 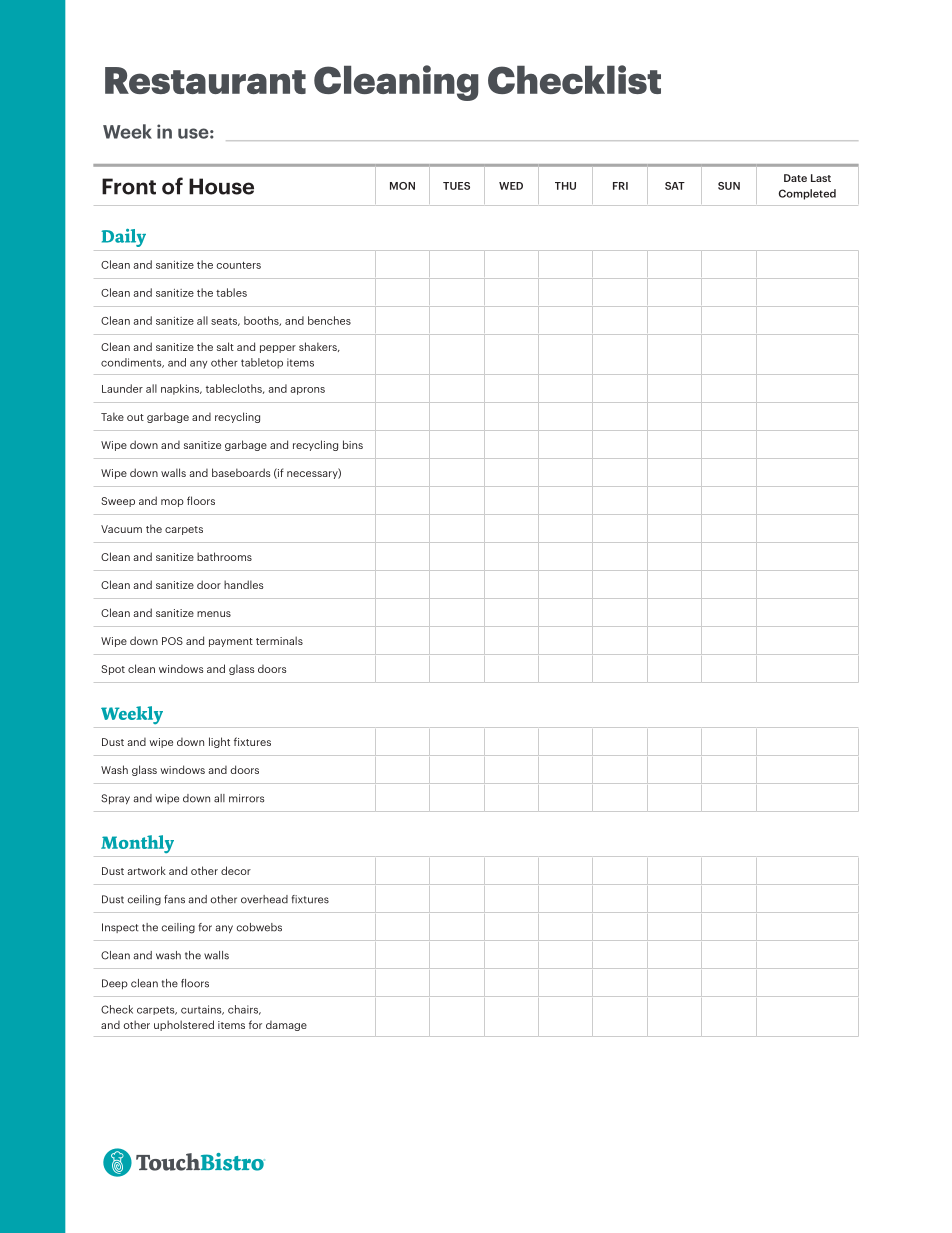 What do you see at coordinates (729, 186) in the screenshot?
I see `SUN` at bounding box center [729, 186].
